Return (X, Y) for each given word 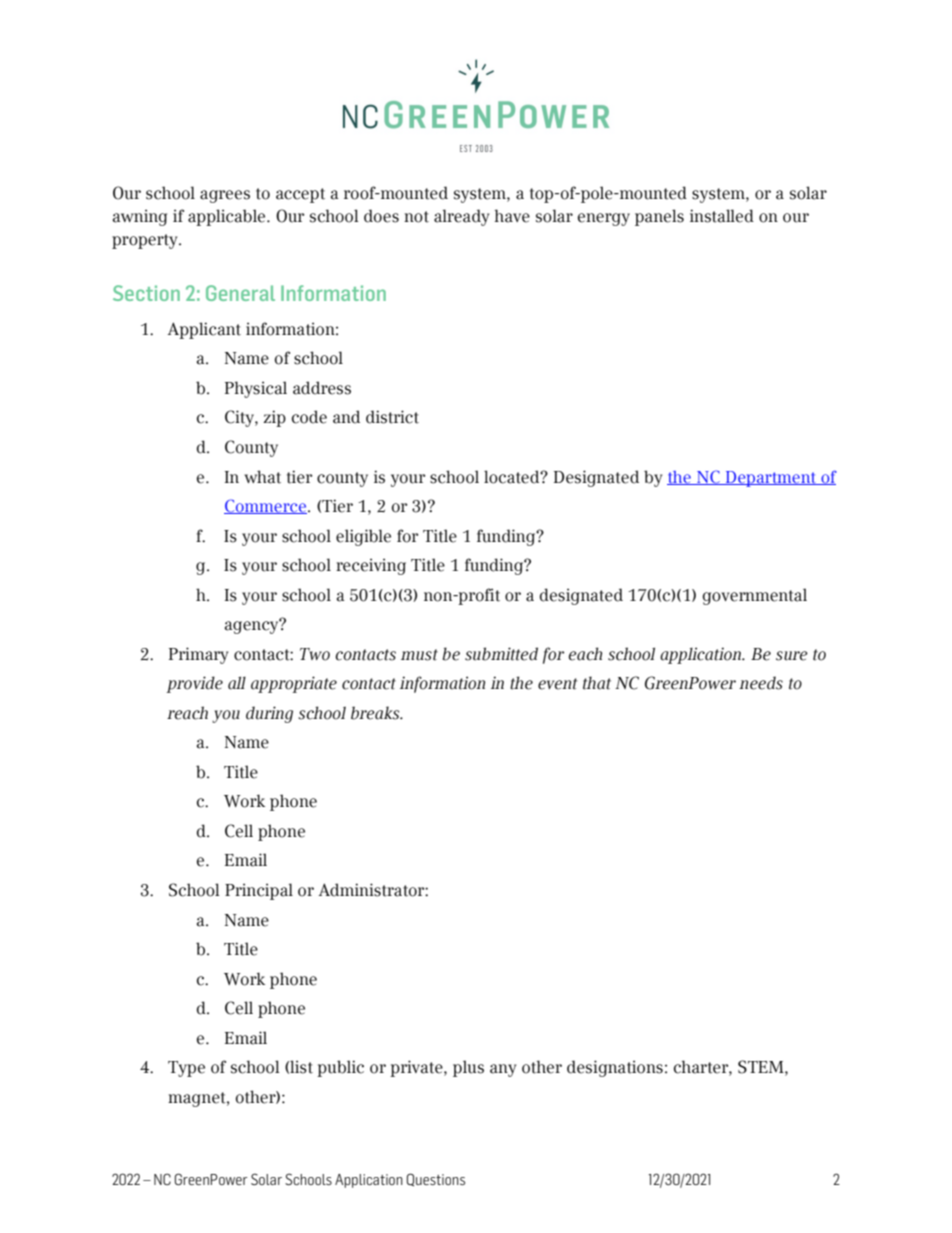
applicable (228, 217)
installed (722, 216)
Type (186, 1069)
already (461, 217)
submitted (501, 654)
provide (194, 684)
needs (761, 683)
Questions (436, 1179)
